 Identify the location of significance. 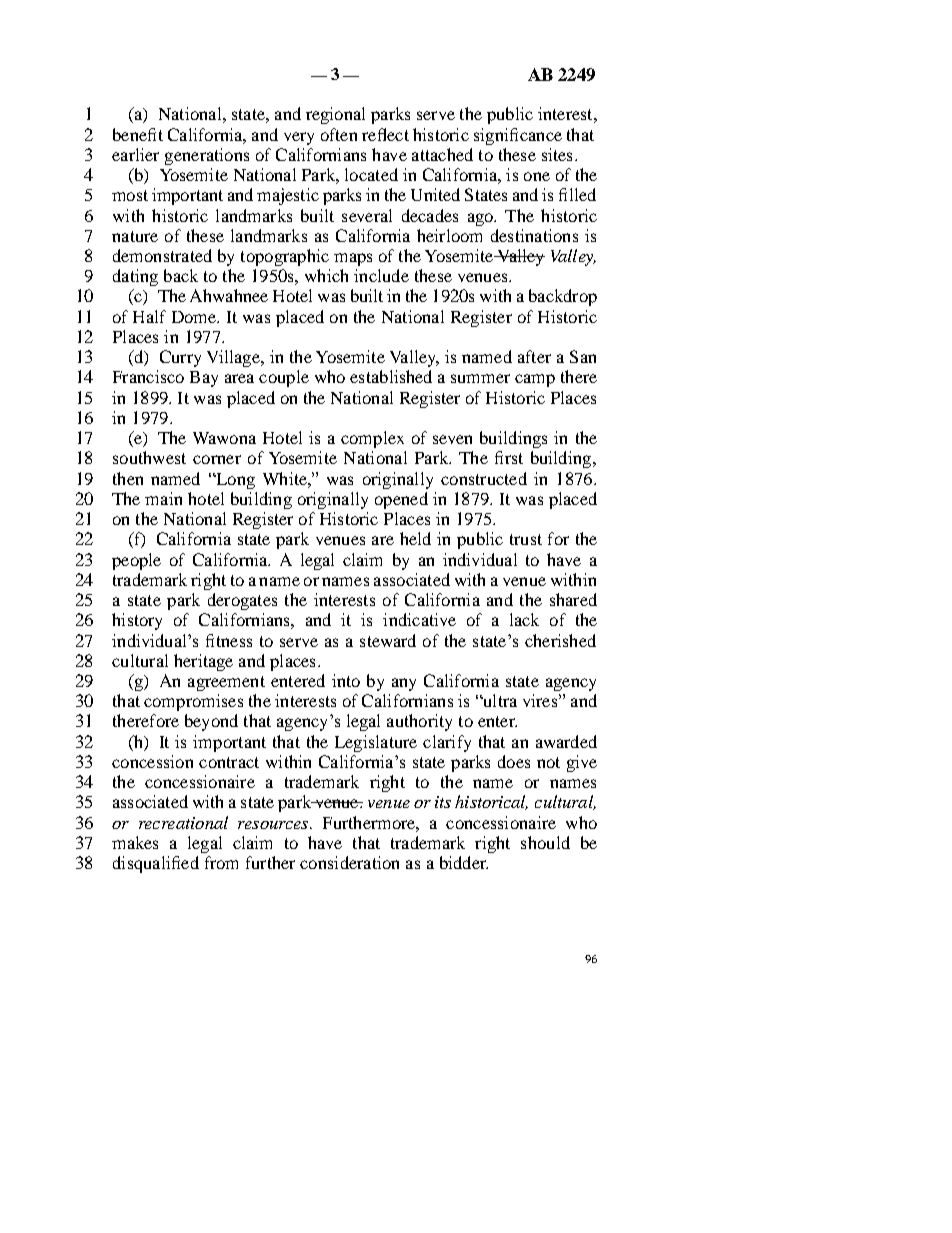
(518, 136).
